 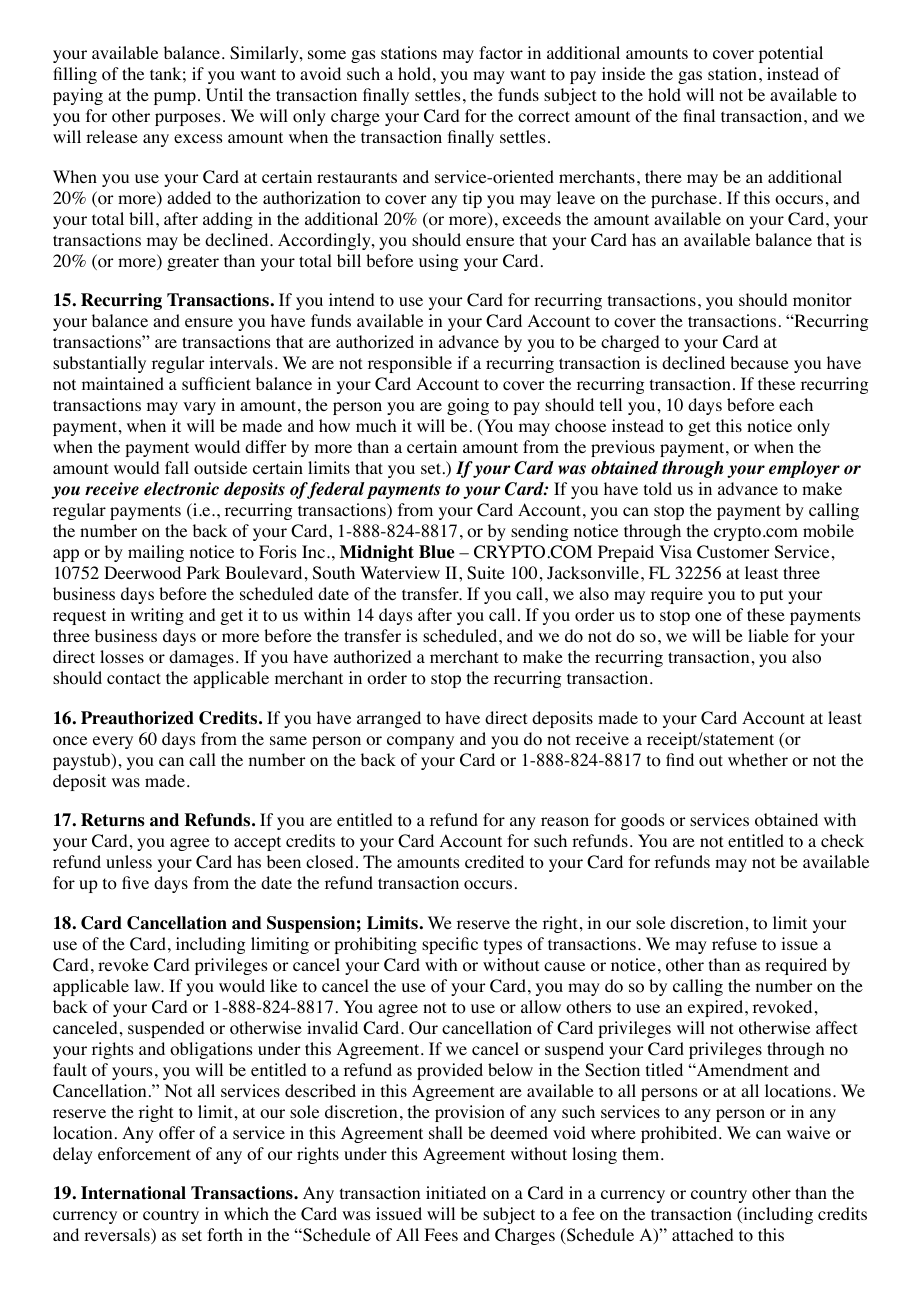 I want to click on potential, so click(x=791, y=54).
